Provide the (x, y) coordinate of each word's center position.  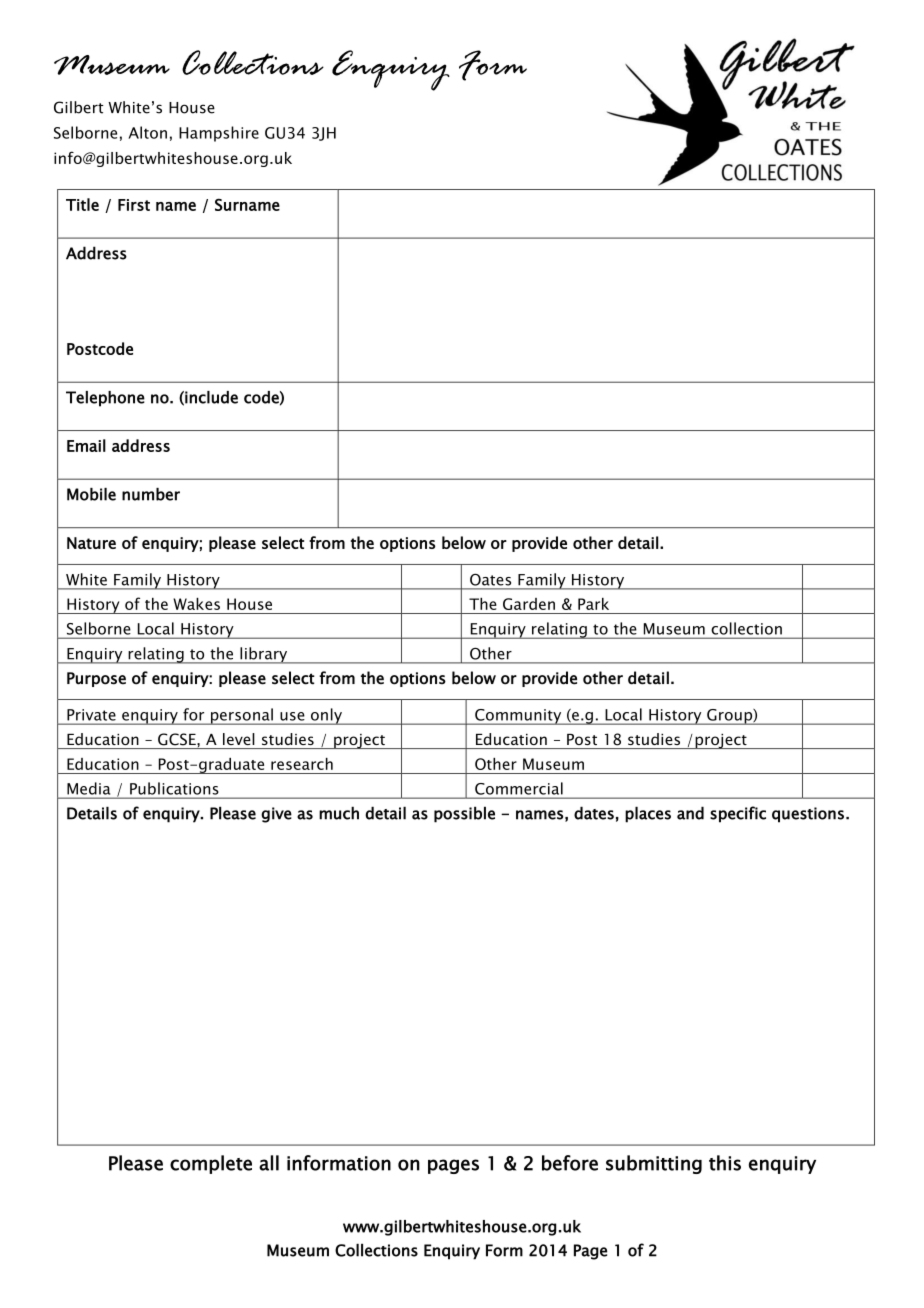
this (725, 1163)
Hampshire (219, 134)
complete (211, 1164)
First (134, 205)
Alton (147, 132)
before (570, 1163)
